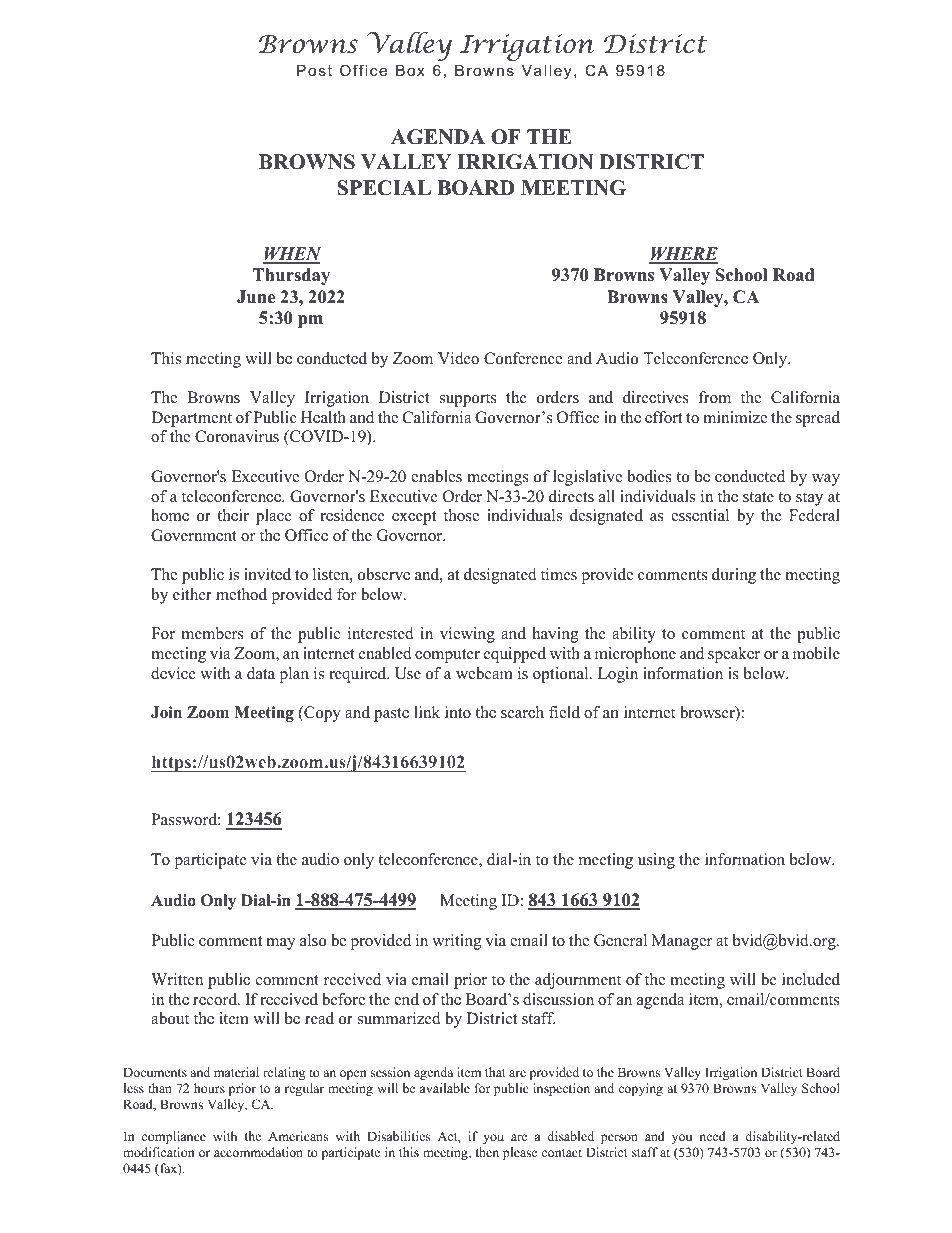 Image resolution: width=952 pixels, height=1233 pixels. What do you see at coordinates (410, 70) in the image?
I see `Box` at bounding box center [410, 70].
